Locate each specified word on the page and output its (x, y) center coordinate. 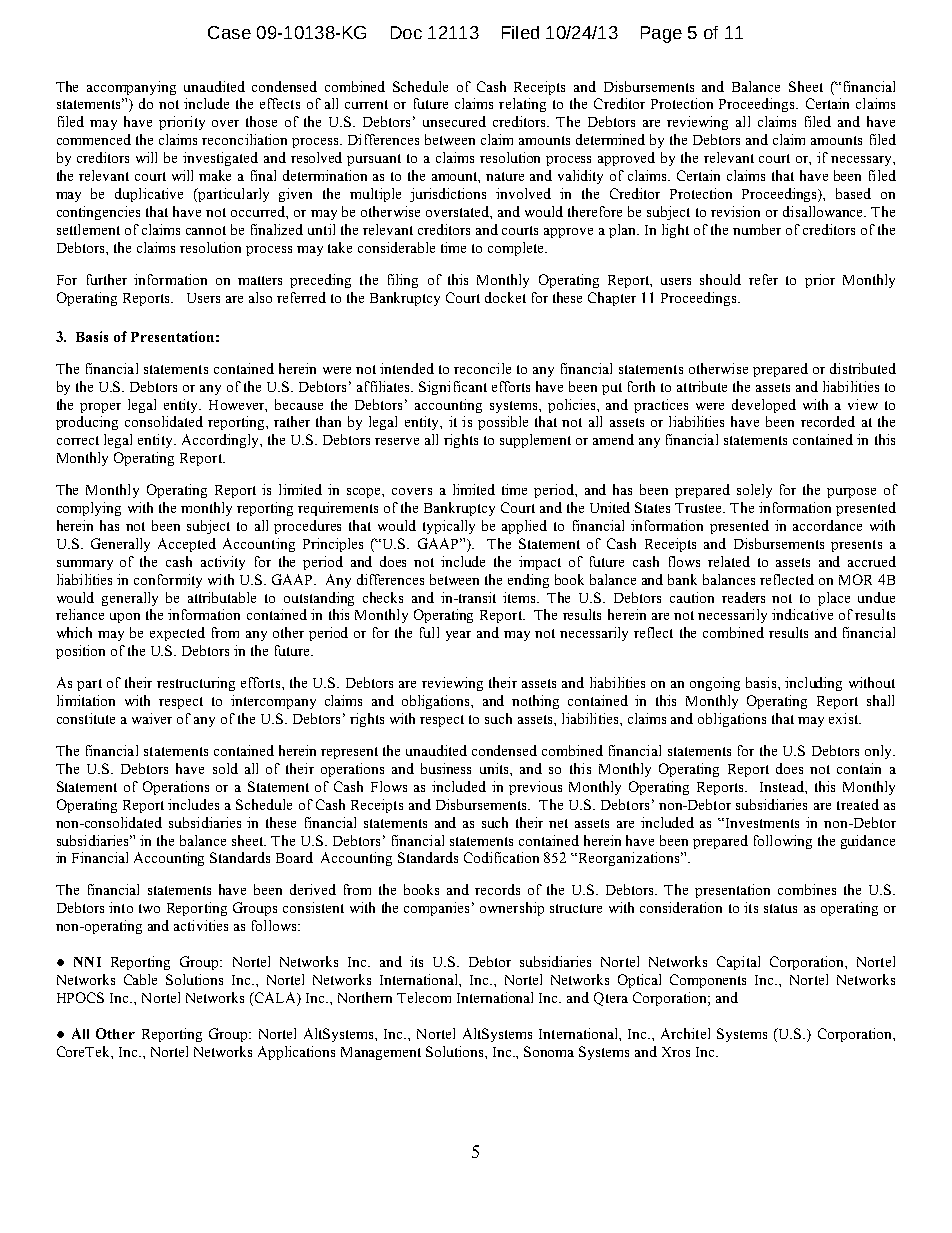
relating (522, 105)
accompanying (131, 88)
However (238, 406)
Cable (140, 979)
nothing (535, 702)
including (813, 684)
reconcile (482, 368)
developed (764, 406)
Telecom (424, 997)
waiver (152, 718)
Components (708, 981)
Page (661, 34)
